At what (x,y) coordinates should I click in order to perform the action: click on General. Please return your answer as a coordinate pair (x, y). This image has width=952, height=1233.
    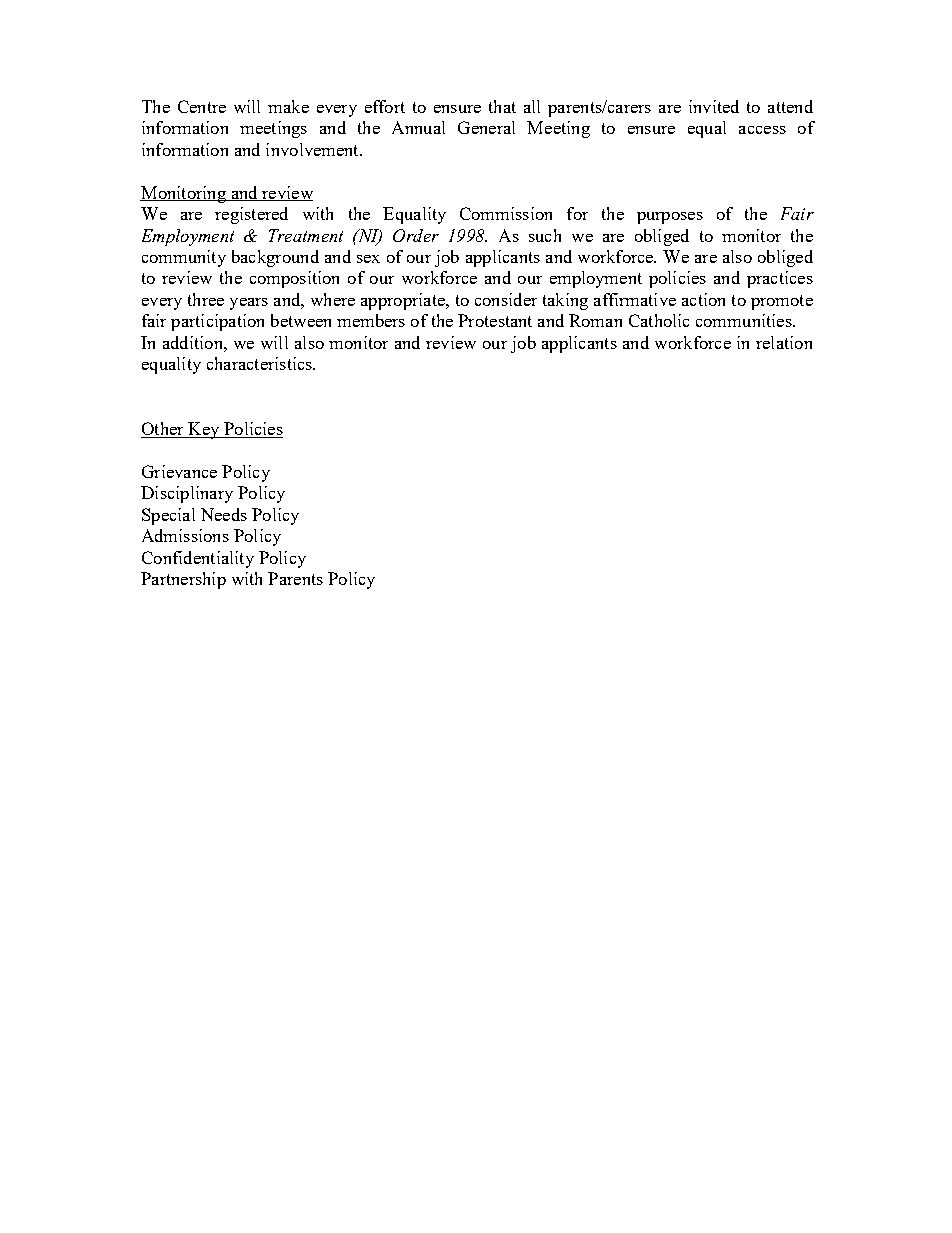
    Looking at the image, I should click on (486, 127).
